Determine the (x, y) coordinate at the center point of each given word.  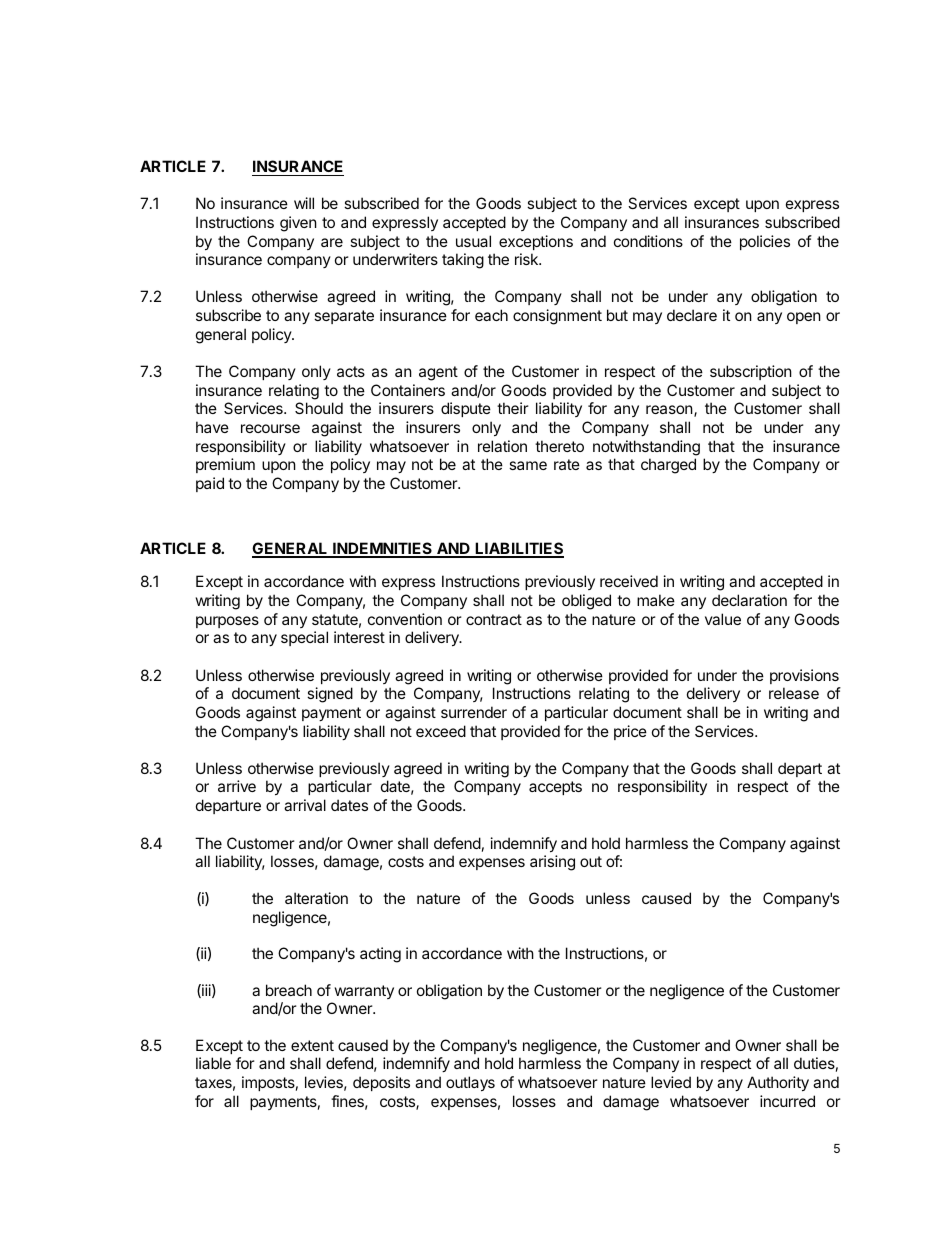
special (304, 638)
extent (312, 1045)
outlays (470, 1083)
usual (473, 241)
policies (765, 242)
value (723, 619)
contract (494, 619)
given (298, 224)
